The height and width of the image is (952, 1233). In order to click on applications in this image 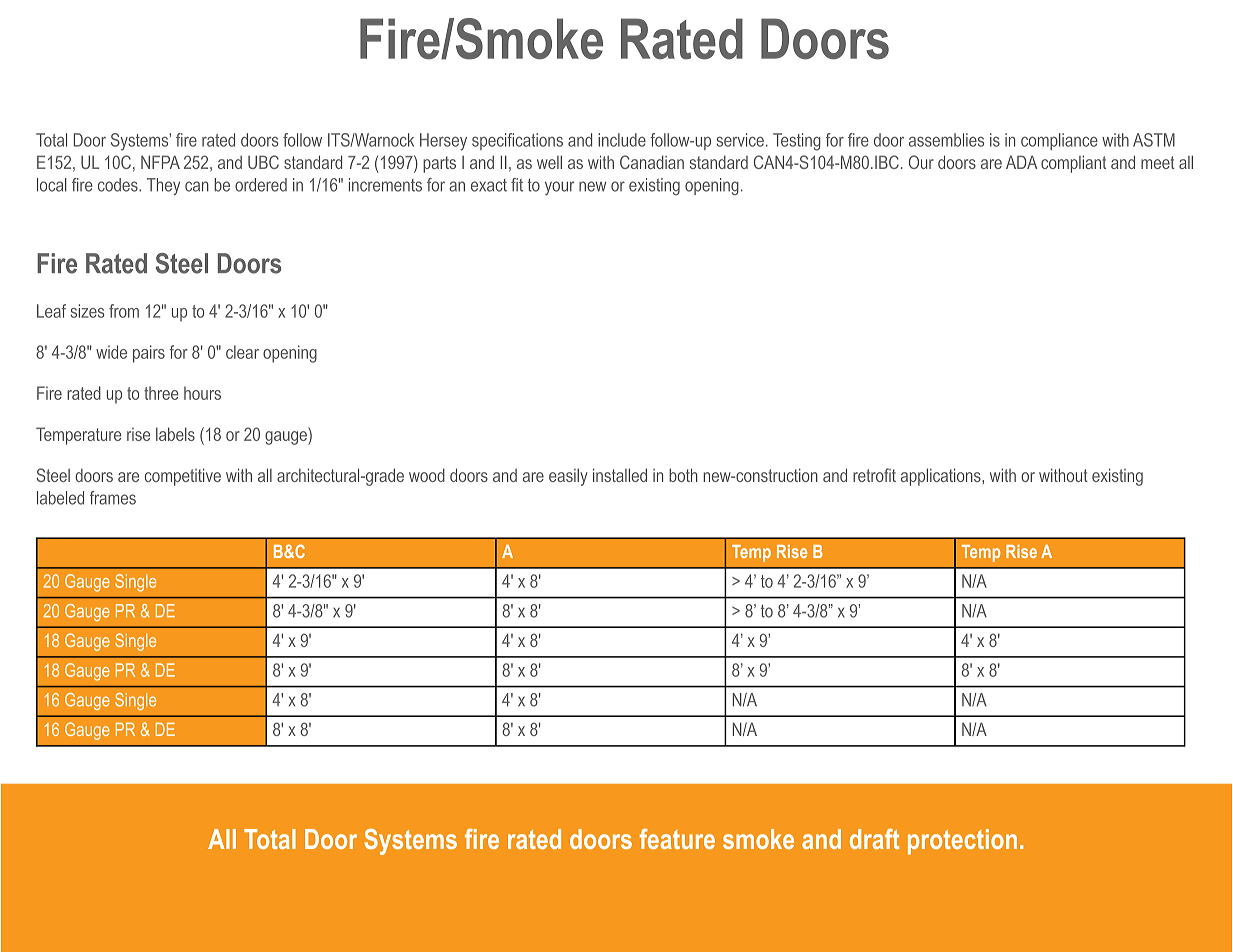, I will do `click(942, 477)`.
